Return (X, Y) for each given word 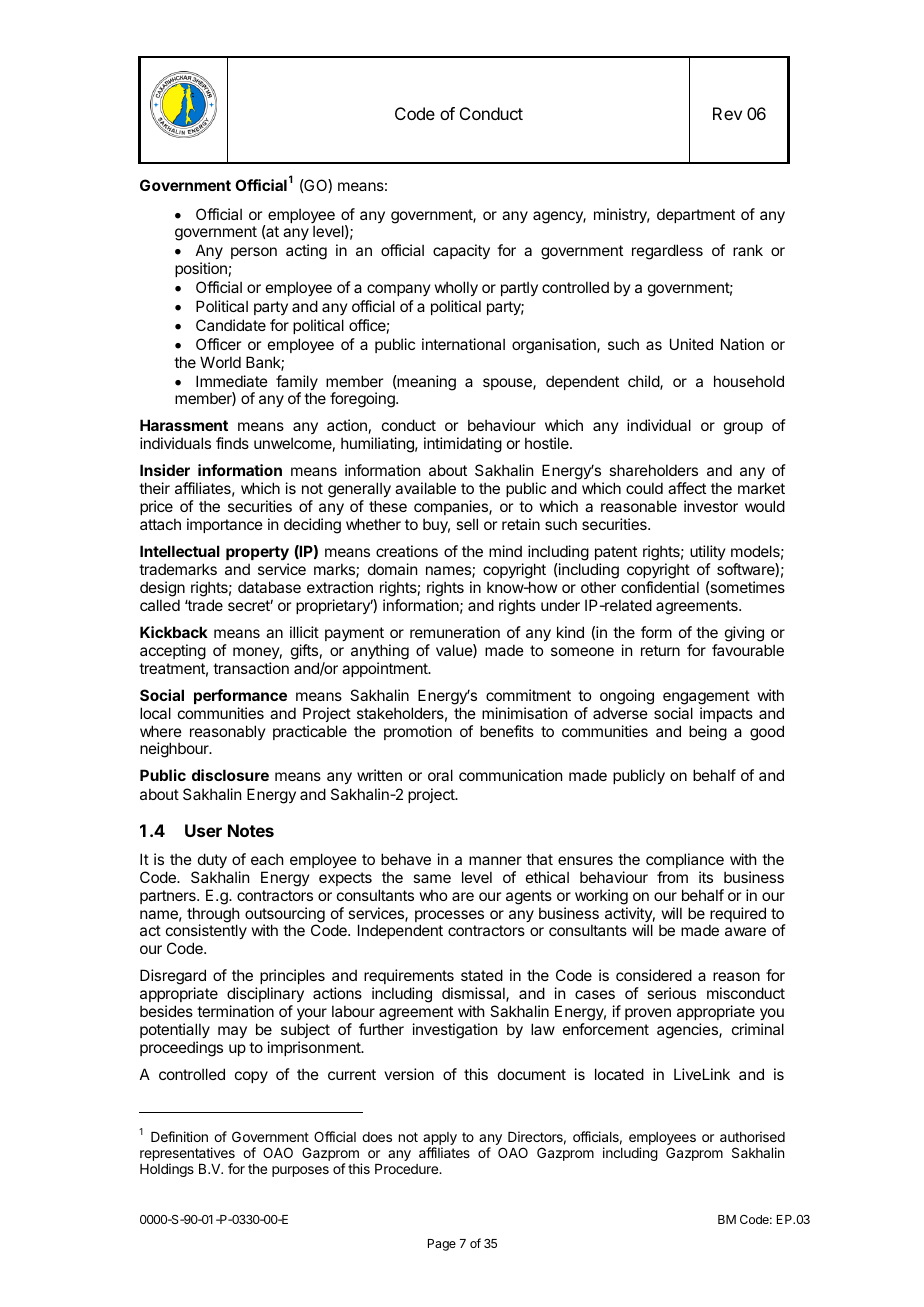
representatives (187, 1155)
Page (442, 1245)
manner (495, 860)
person (254, 253)
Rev (727, 113)
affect (687, 488)
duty (212, 860)
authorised (752, 1136)
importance (225, 525)
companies (452, 509)
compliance (685, 860)
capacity (461, 251)
